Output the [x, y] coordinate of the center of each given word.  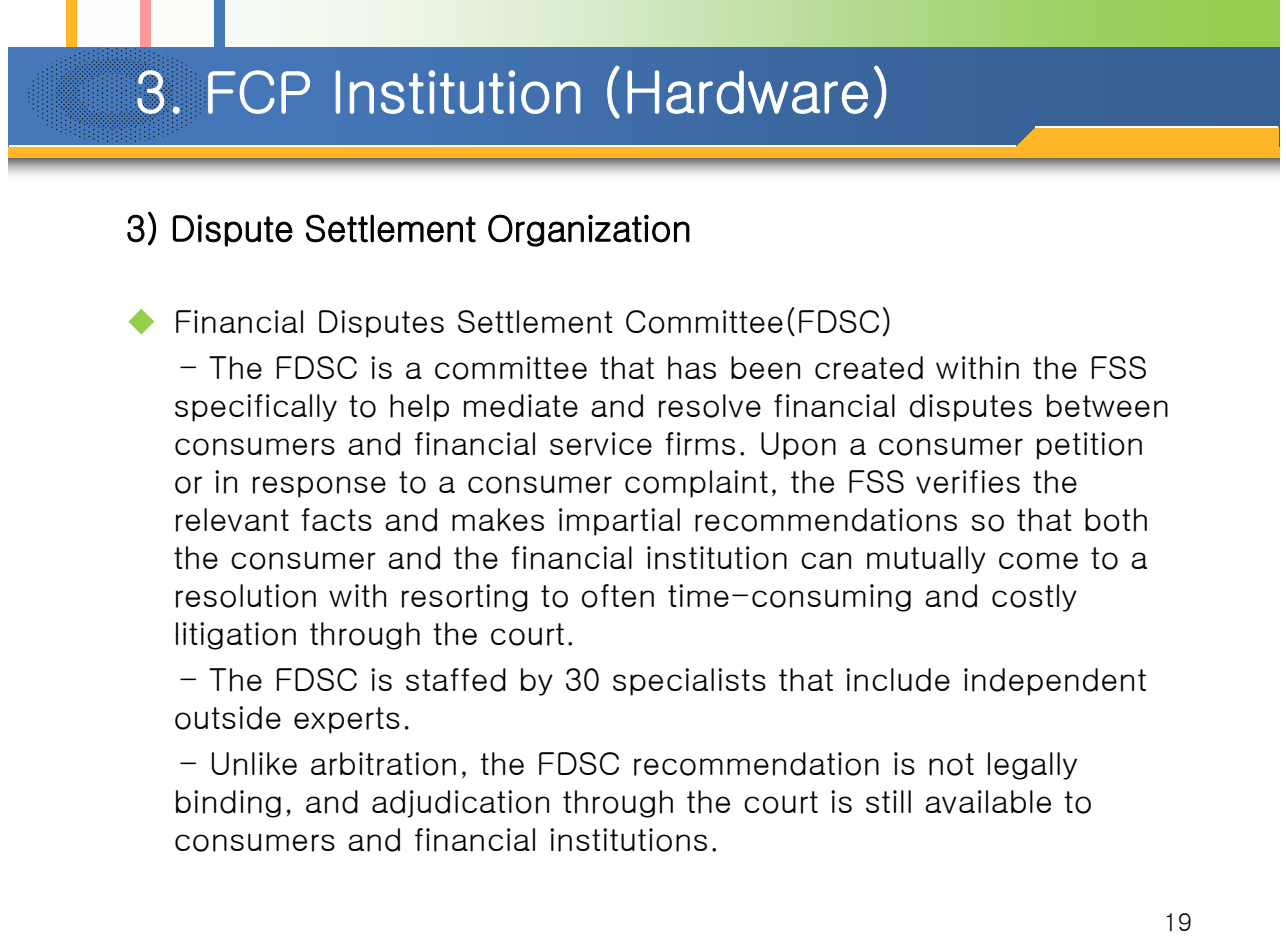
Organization [589, 230]
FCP [259, 92]
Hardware [747, 92]
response [319, 487]
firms [700, 444]
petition [1089, 446]
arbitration [383, 764]
